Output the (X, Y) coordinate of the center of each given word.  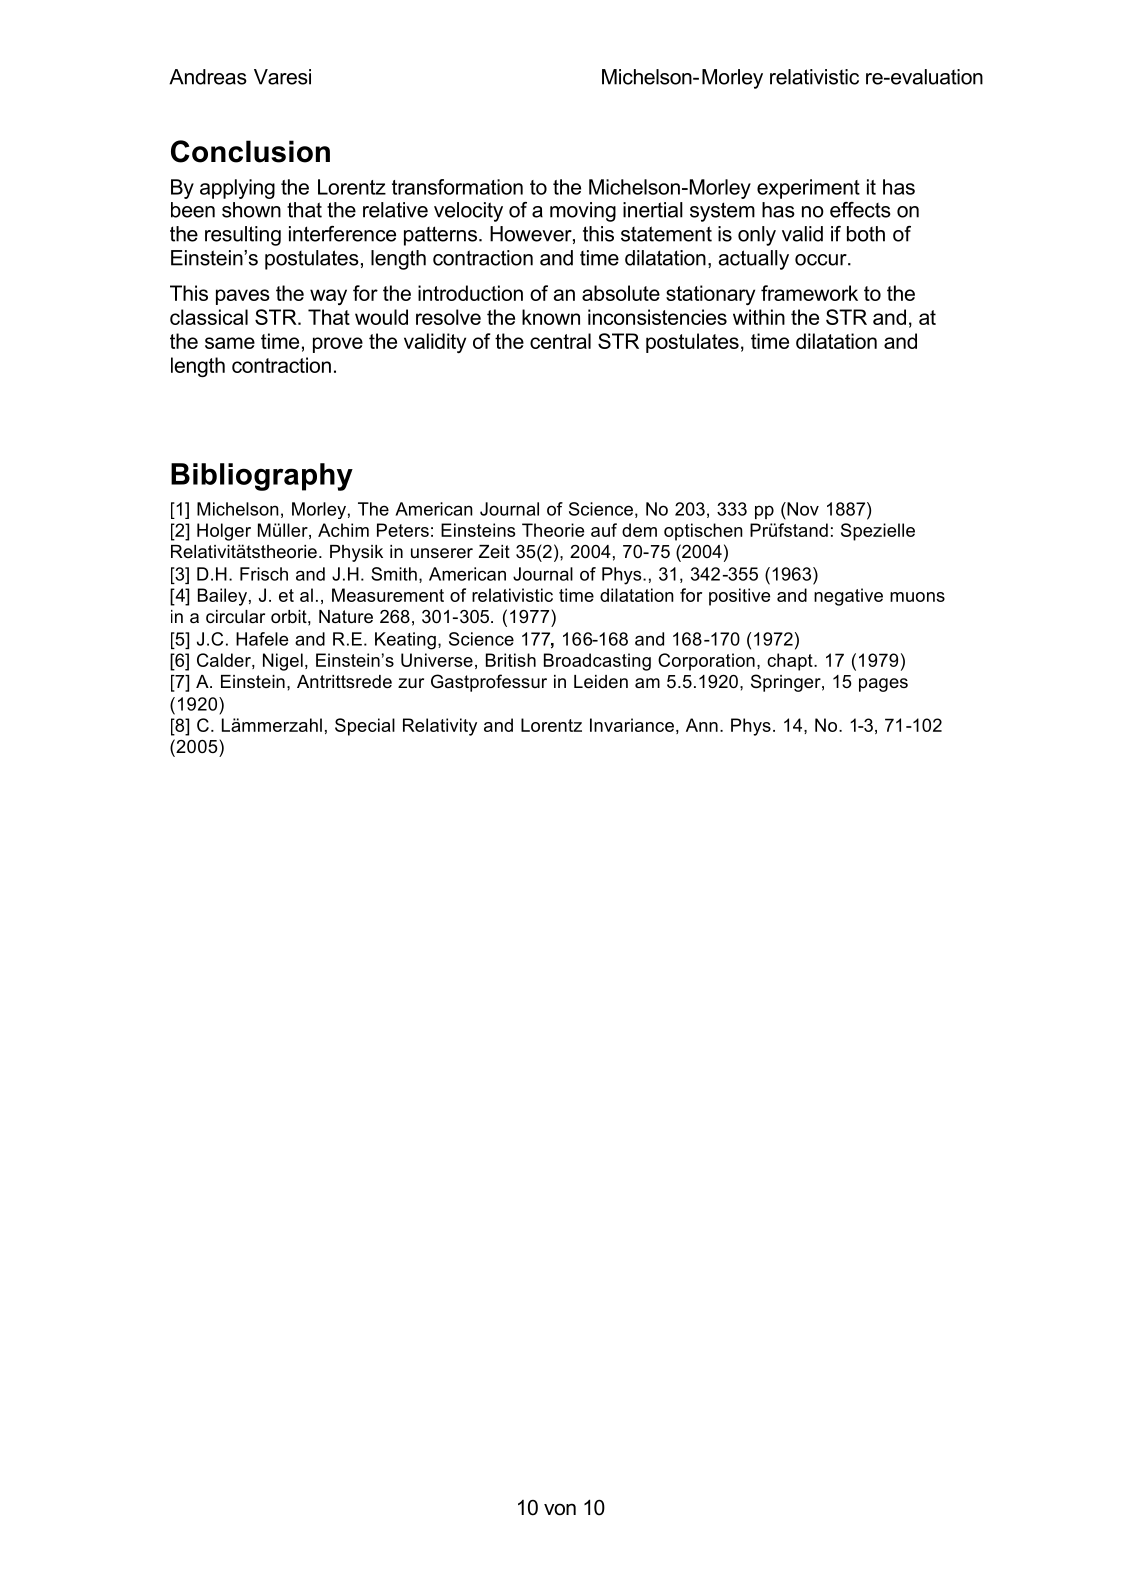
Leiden (601, 682)
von (560, 1509)
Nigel (283, 662)
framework (809, 293)
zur (411, 683)
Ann (702, 725)
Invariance (632, 725)
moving (583, 212)
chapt (791, 662)
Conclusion (250, 151)
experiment (808, 189)
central (560, 341)
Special (365, 727)
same (230, 343)
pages (883, 685)
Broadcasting (597, 662)
